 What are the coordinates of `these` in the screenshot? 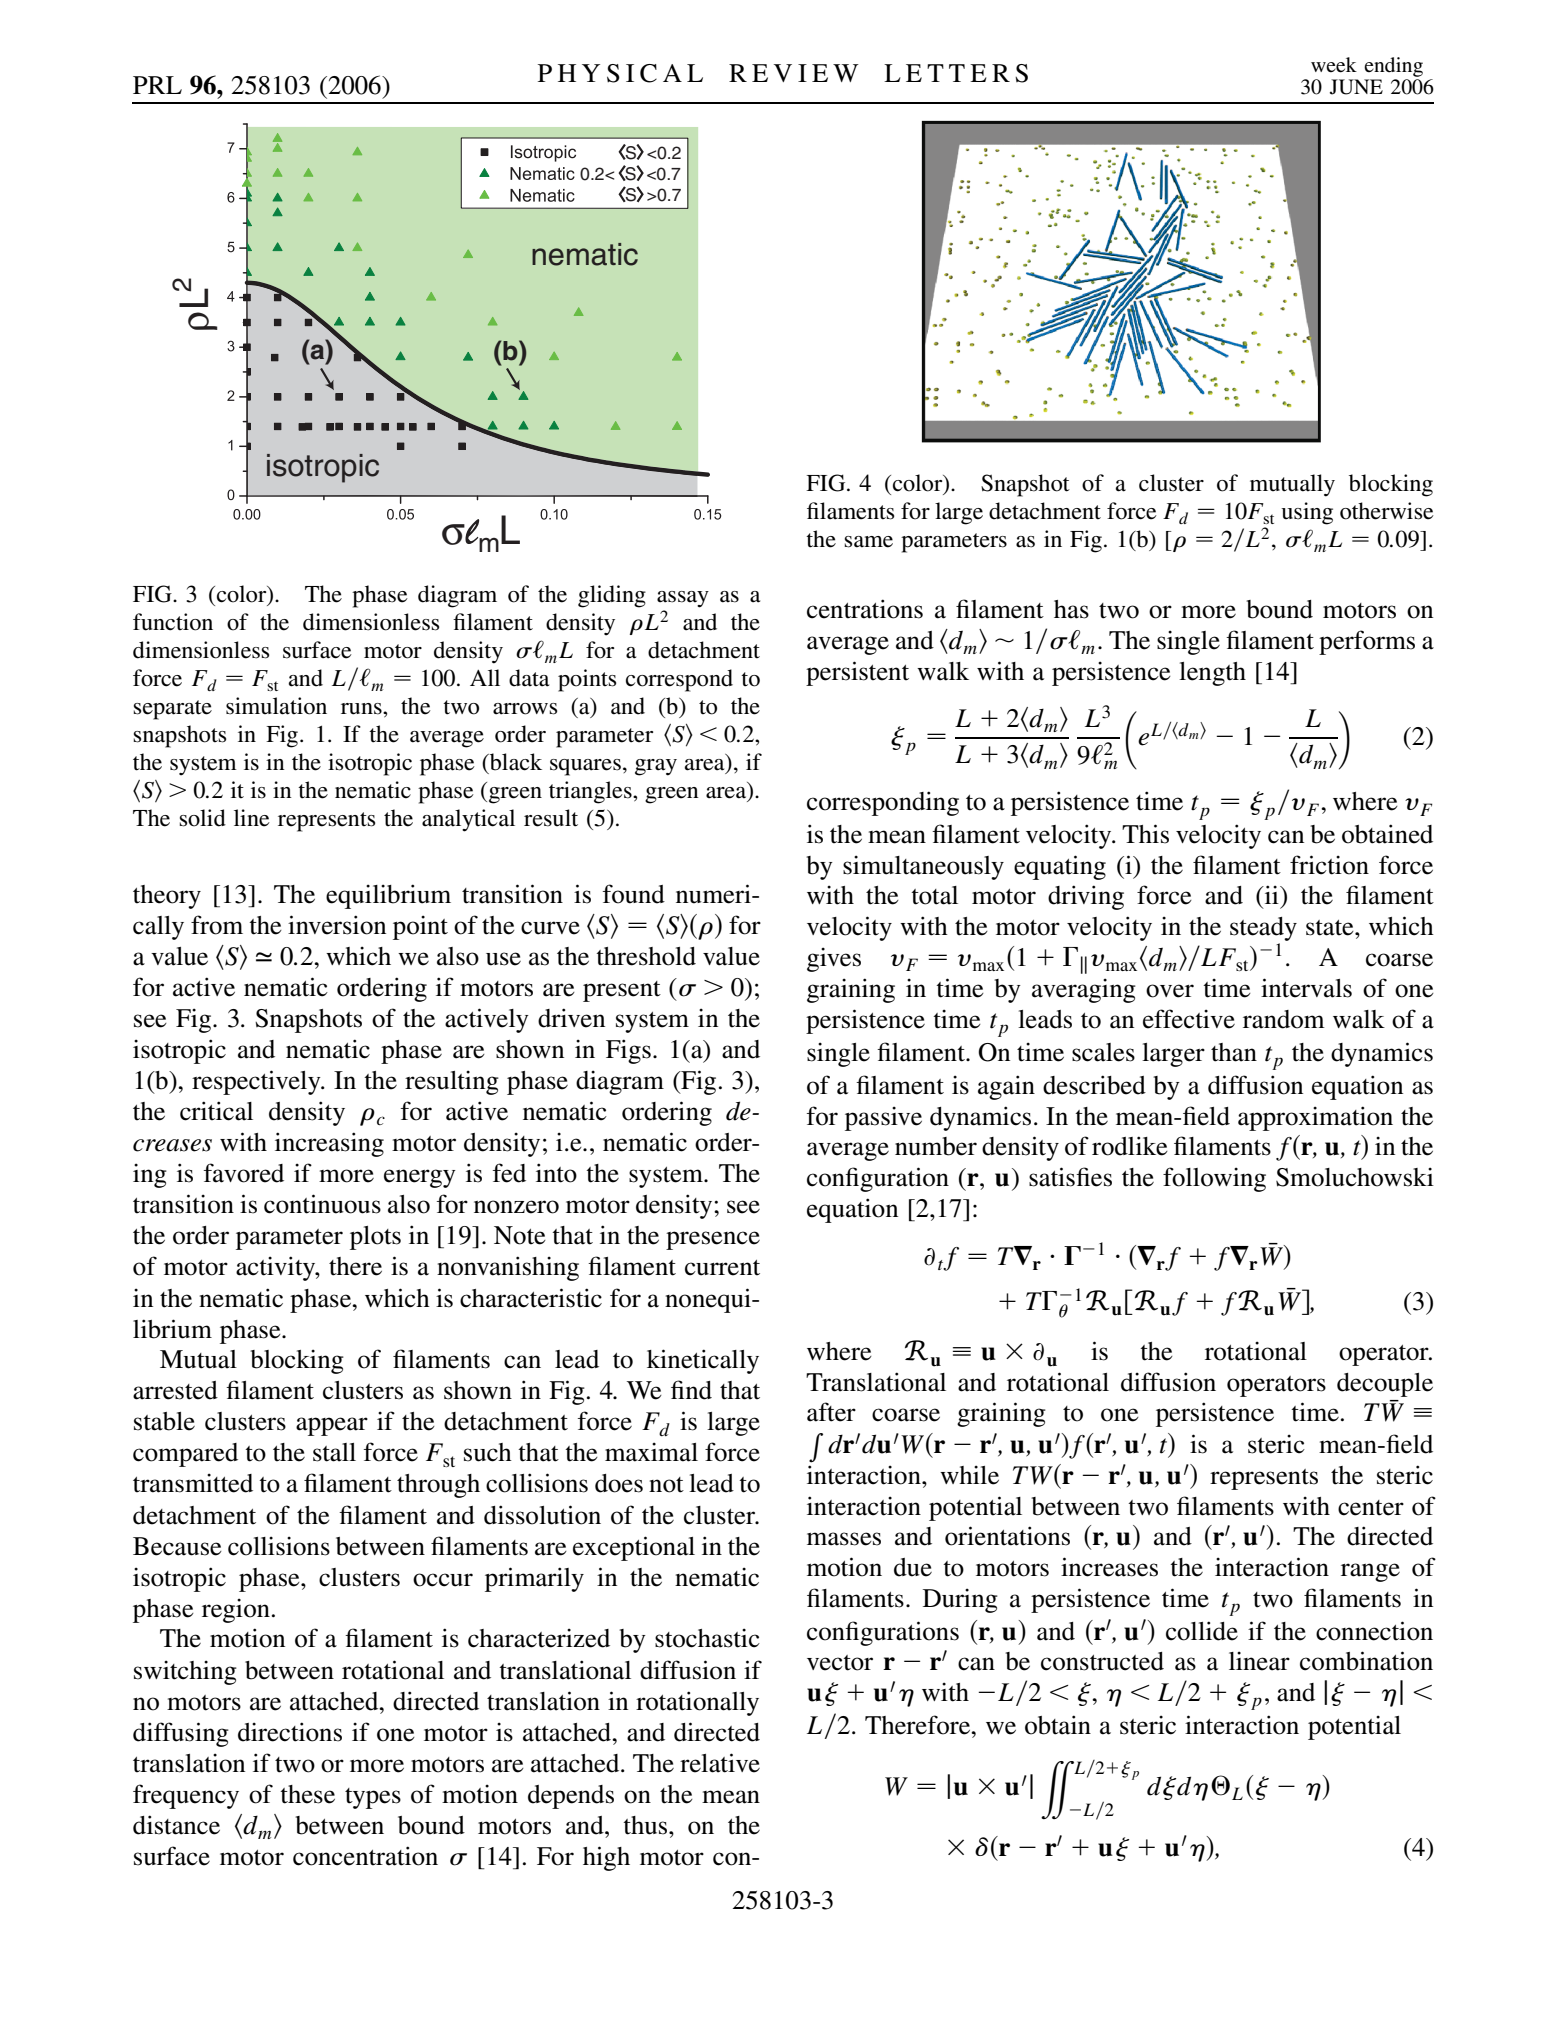 It's located at (307, 1794).
